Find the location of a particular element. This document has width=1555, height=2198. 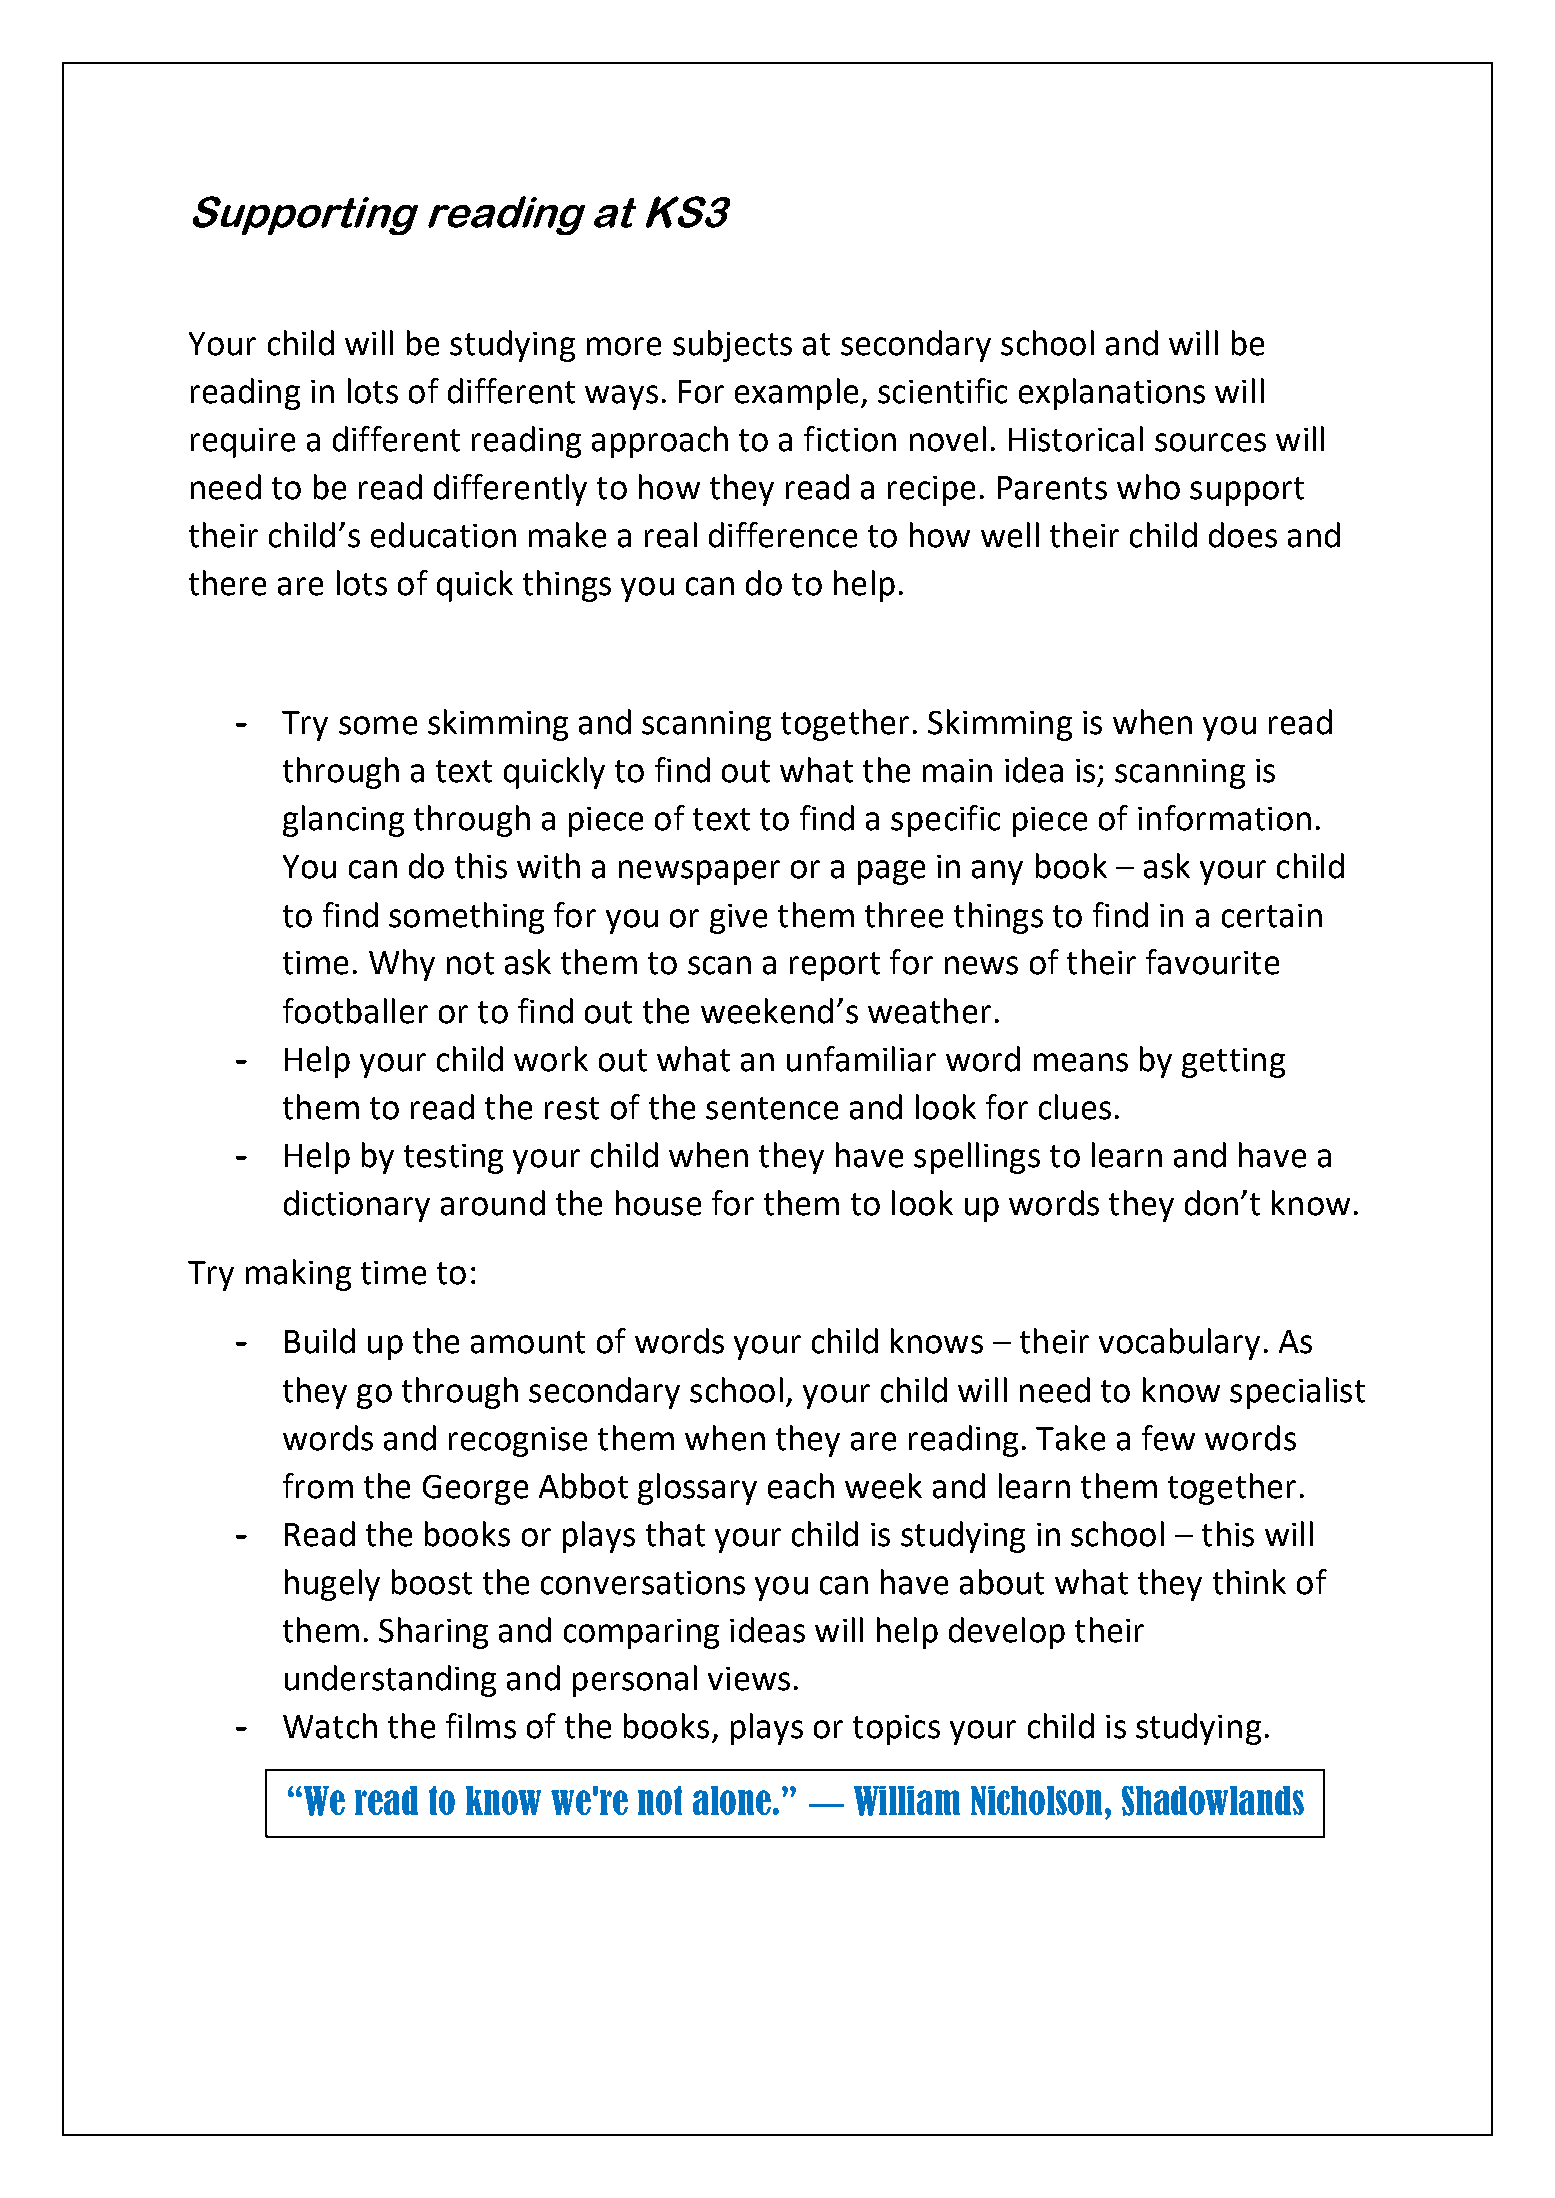

example is located at coordinates (796, 394).
